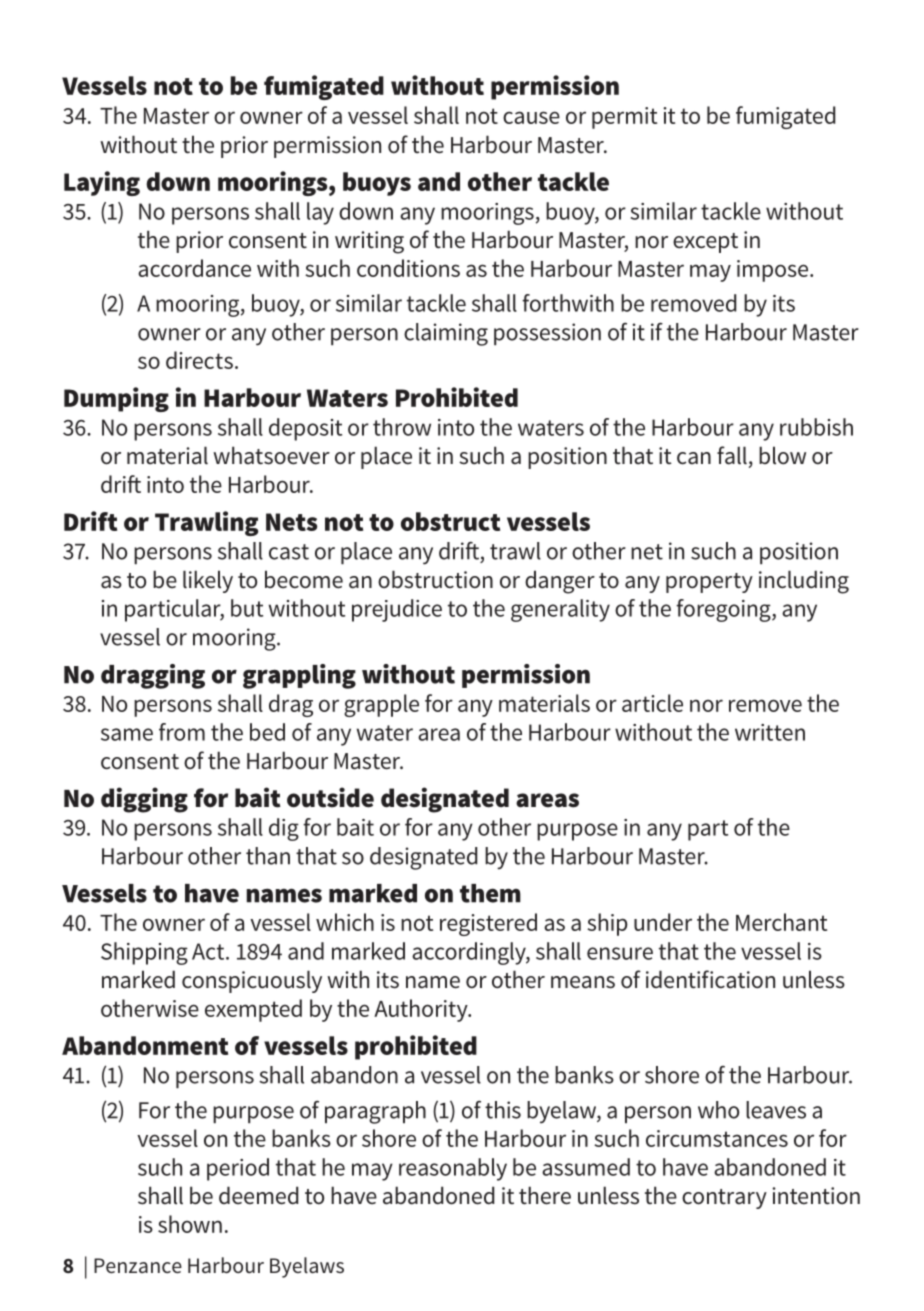 This document has height=1311, width=924. What do you see at coordinates (402, 427) in the document?
I see `throw` at bounding box center [402, 427].
